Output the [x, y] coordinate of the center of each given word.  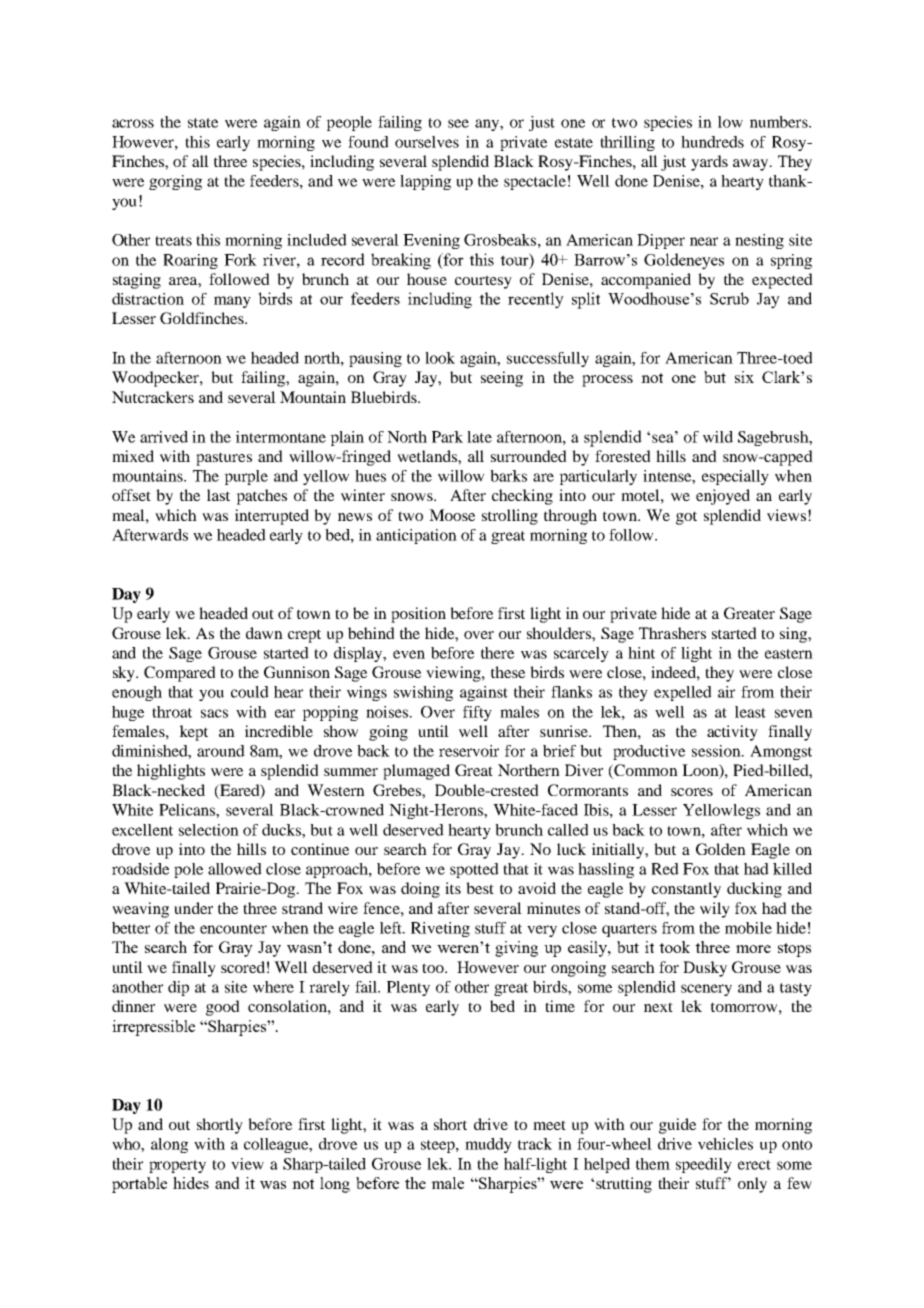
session [717, 751]
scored [243, 967]
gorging [175, 182]
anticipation [416, 536]
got [686, 518]
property [177, 1166]
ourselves [427, 142]
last [218, 495]
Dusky [705, 969]
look [440, 358]
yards [709, 163]
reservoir [469, 751]
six [744, 377]
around [221, 751]
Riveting [440, 929]
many [232, 302]
